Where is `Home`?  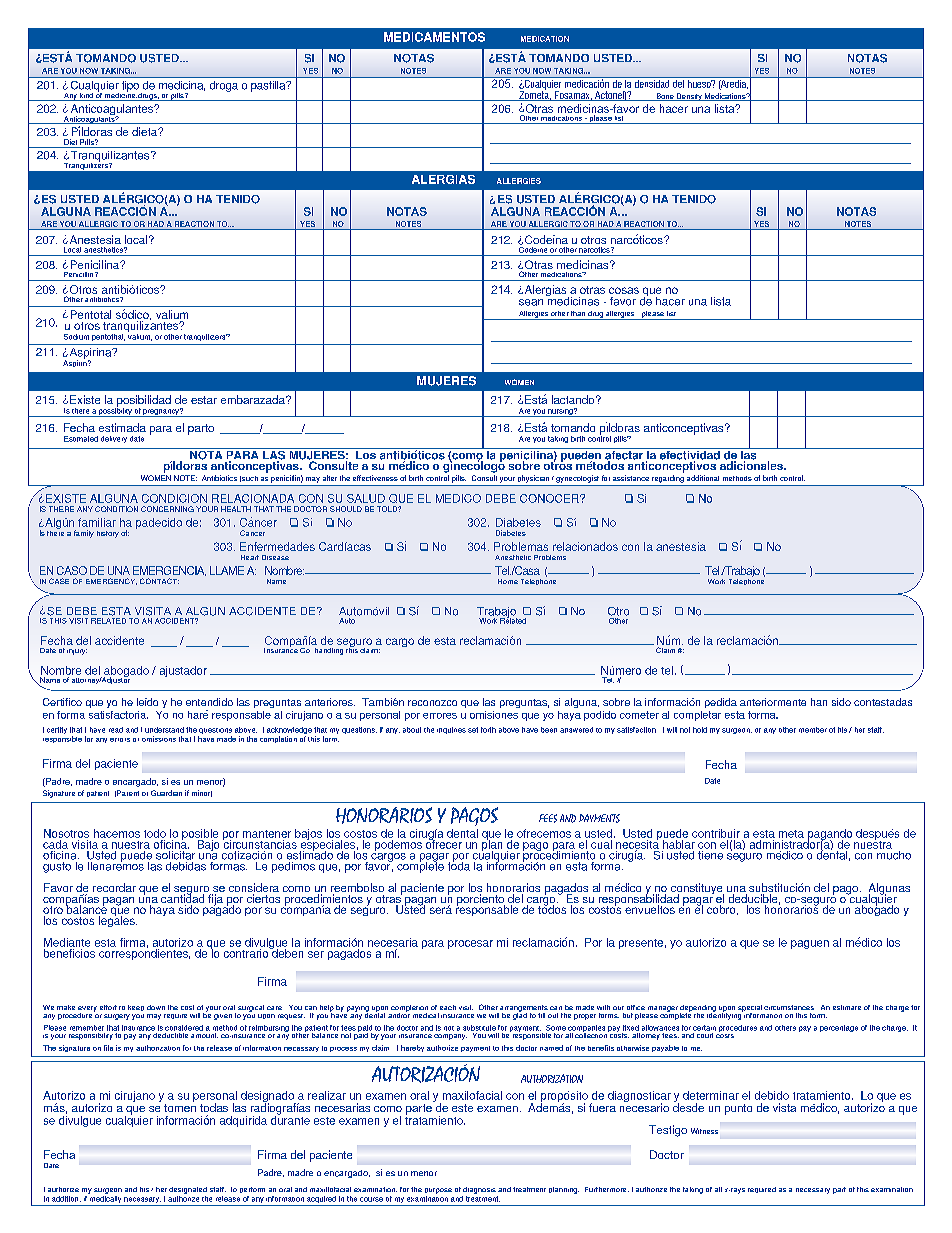 Home is located at coordinates (508, 581).
